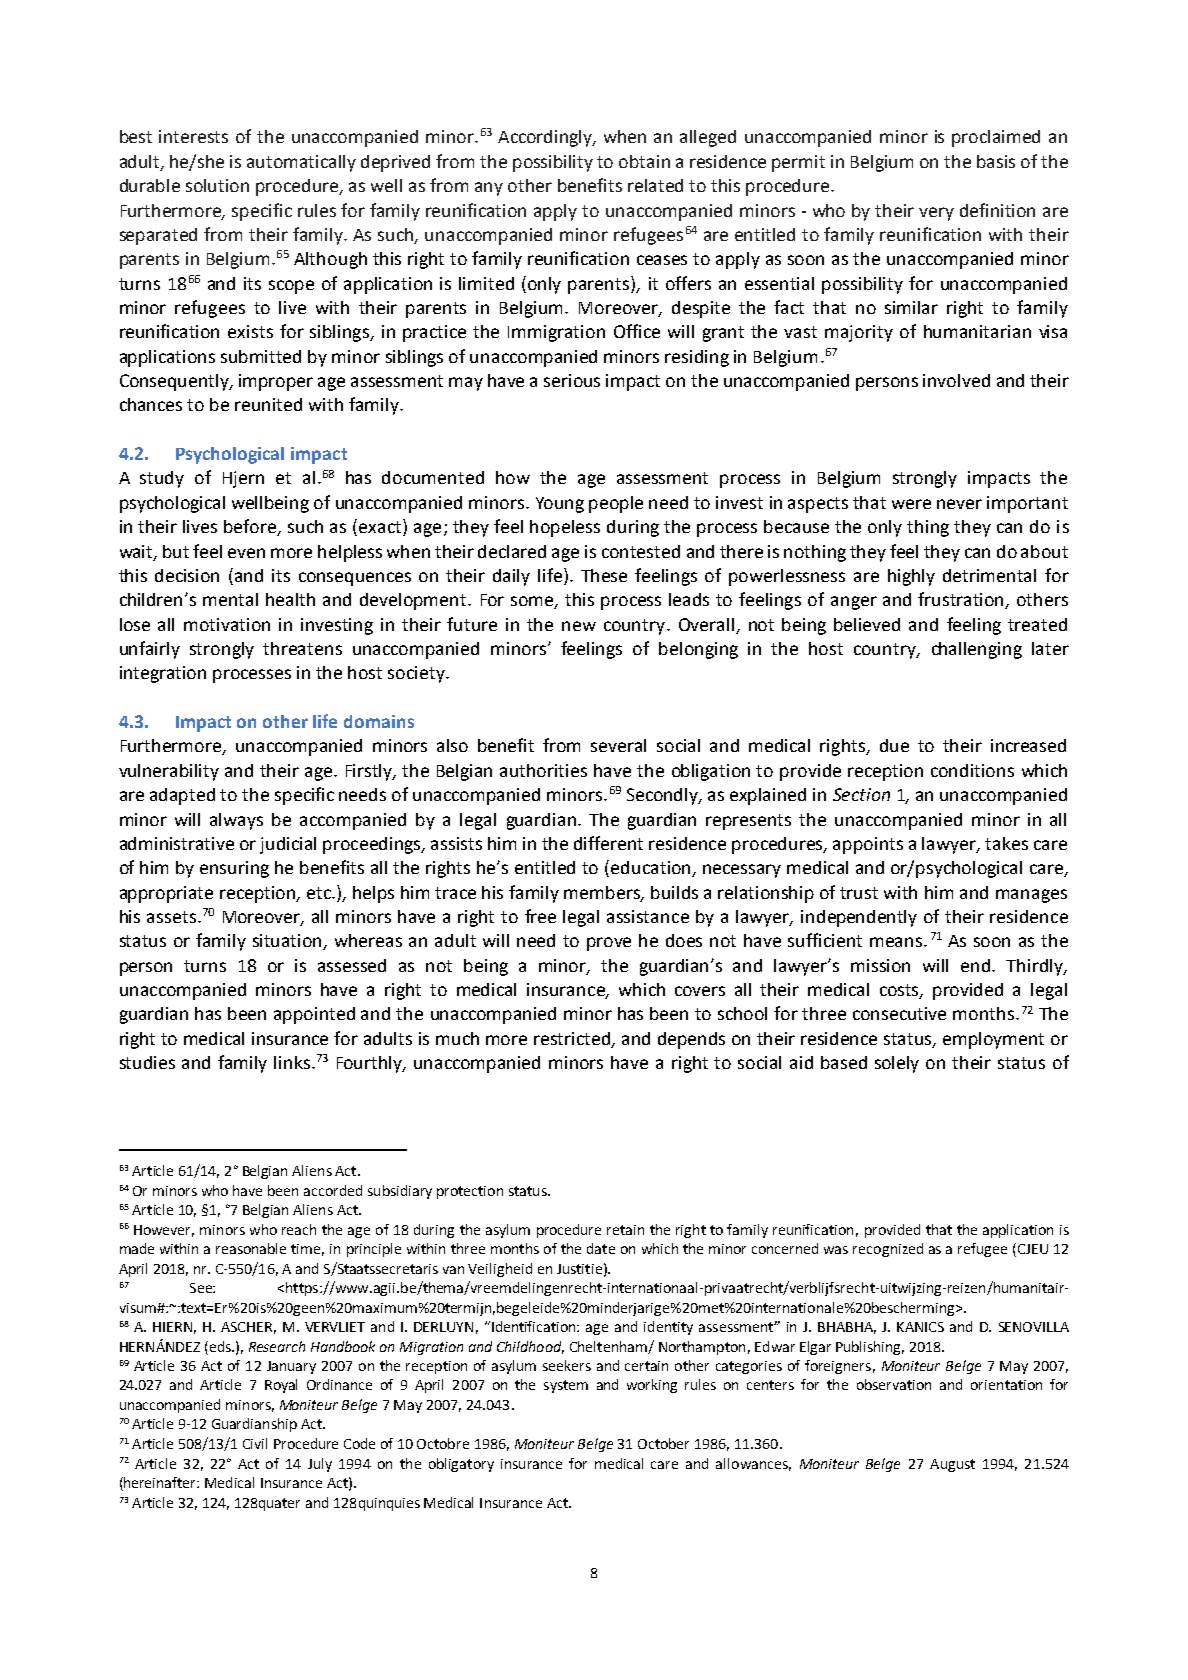 This screenshot has height=1680, width=1188. Describe the element at coordinates (972, 770) in the screenshot. I see `conditions` at that location.
